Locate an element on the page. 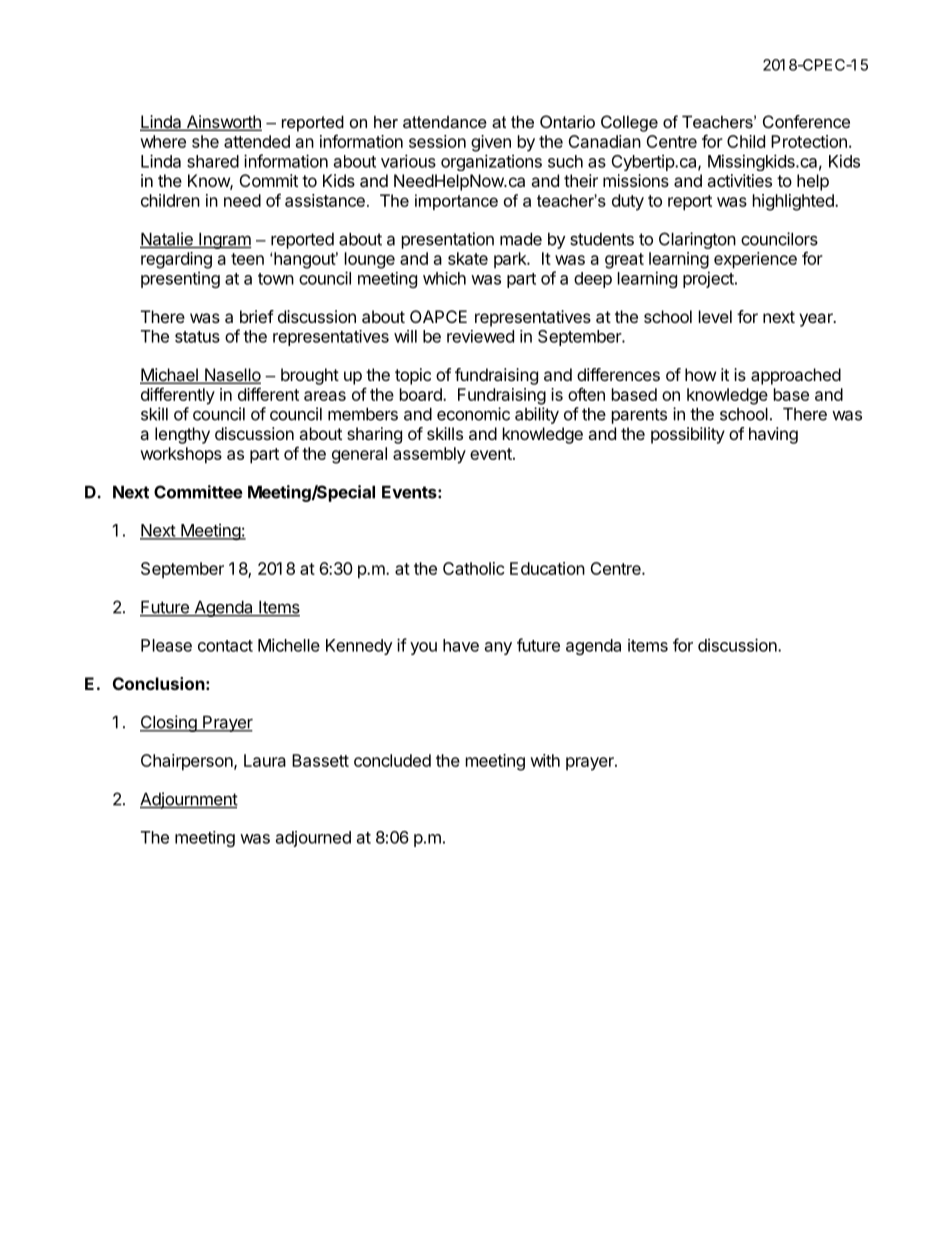  given is located at coordinates (491, 143).
